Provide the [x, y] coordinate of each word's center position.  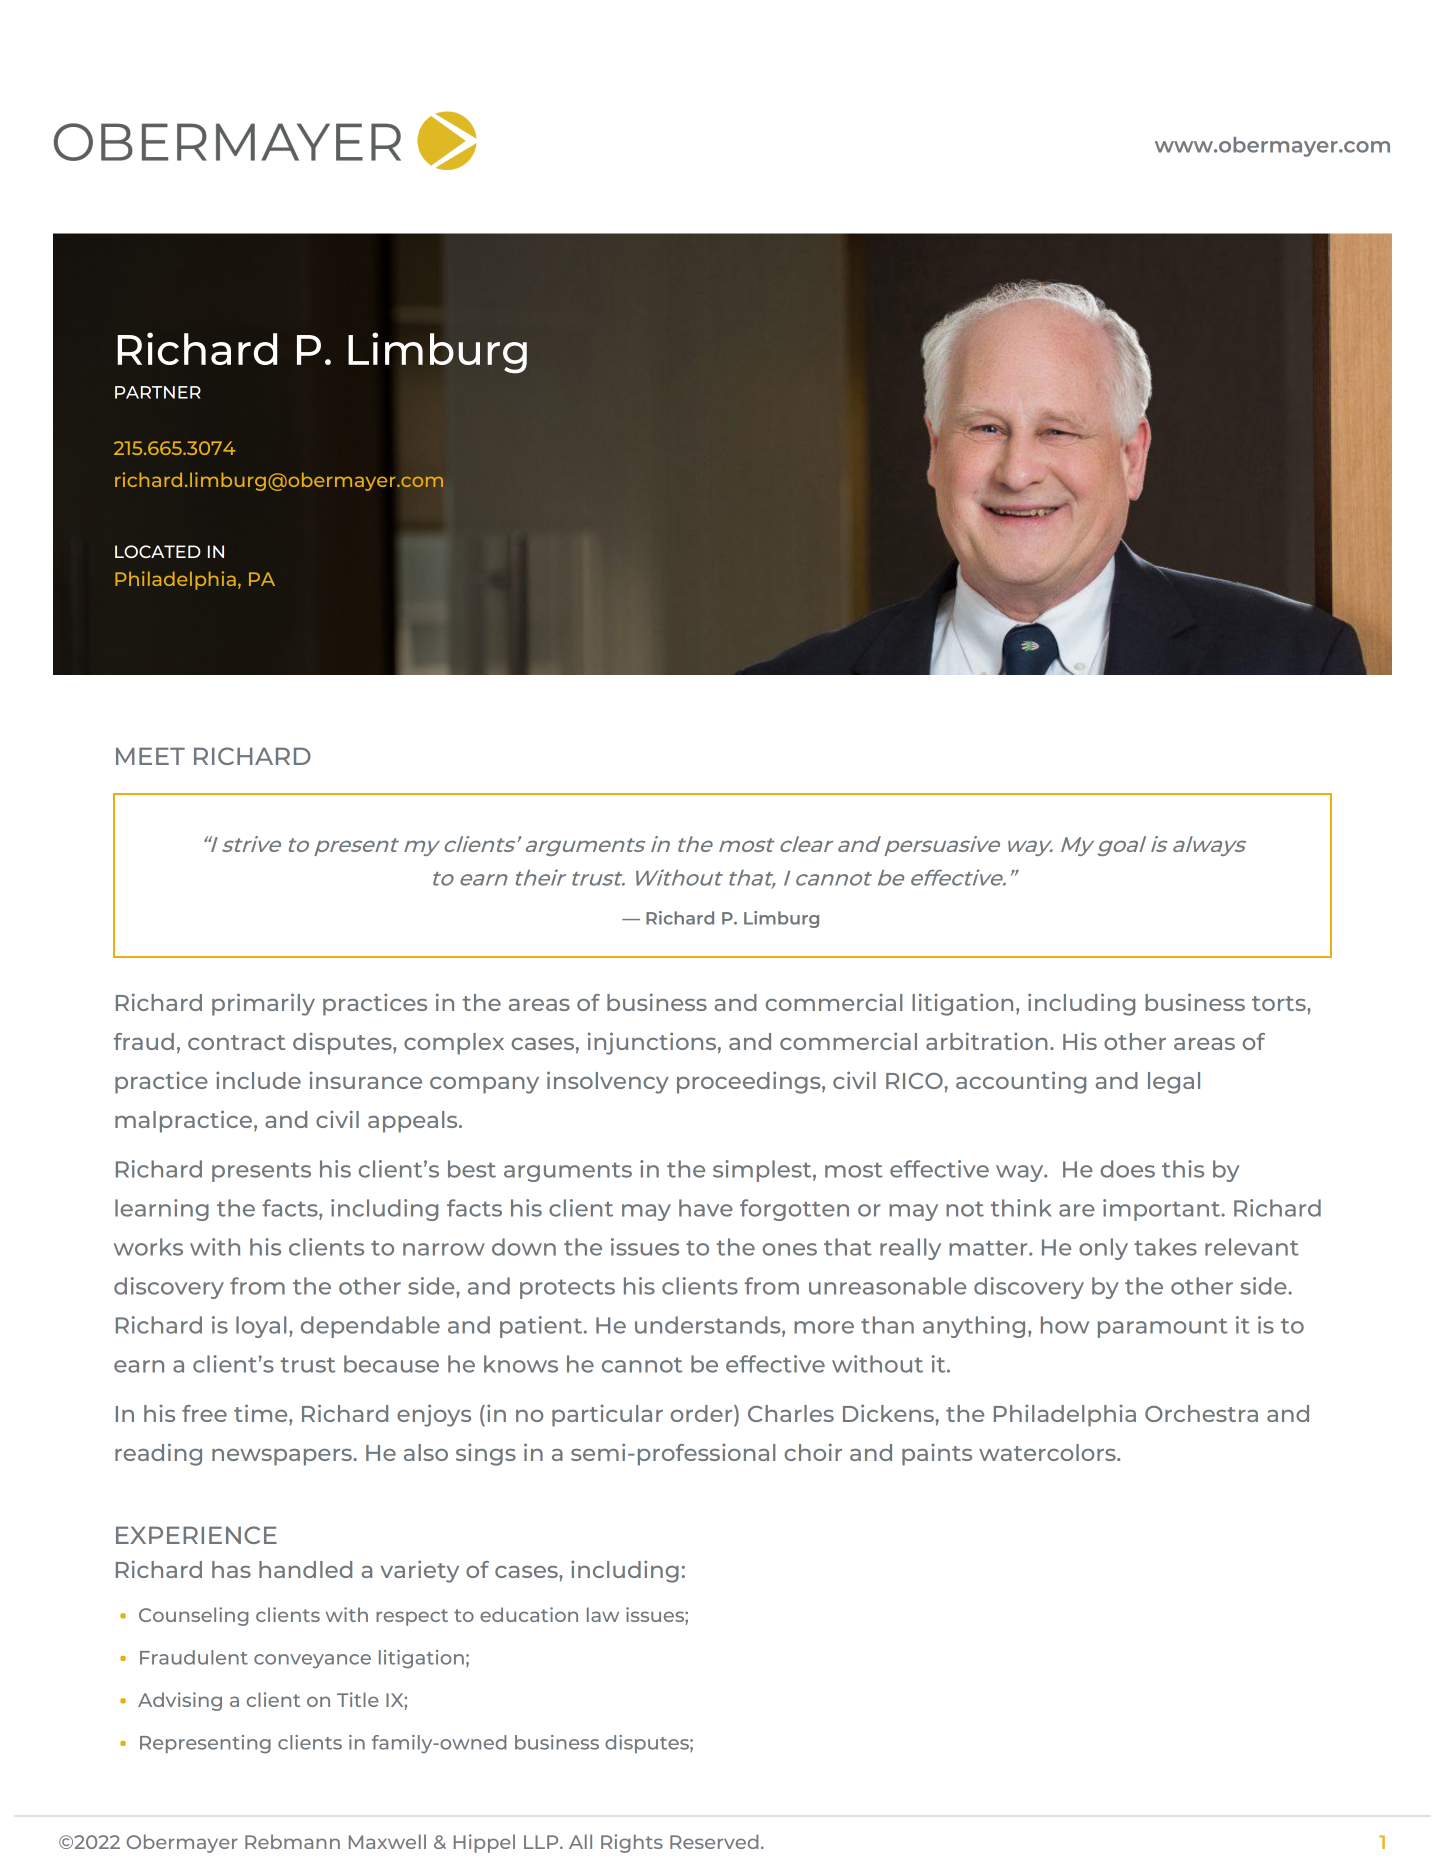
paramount [1162, 1328]
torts [1280, 1003]
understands [709, 1326]
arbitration [987, 1041]
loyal [261, 1327]
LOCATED [158, 551]
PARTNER [158, 392]
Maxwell [387, 1841]
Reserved [714, 1841]
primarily [263, 1004]
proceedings [750, 1082]
